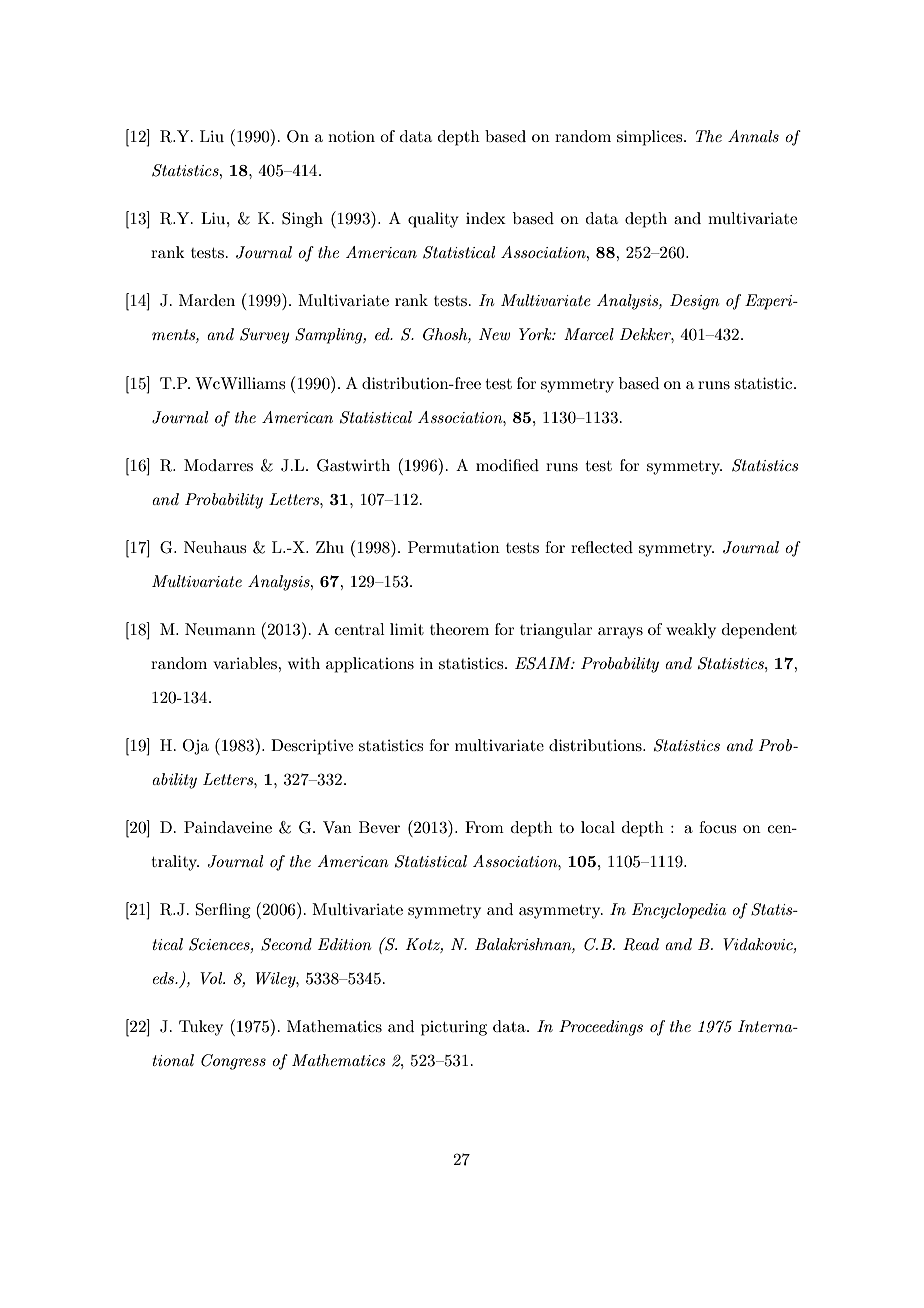  Describe the element at coordinates (486, 218) in the image. I see `index` at that location.
